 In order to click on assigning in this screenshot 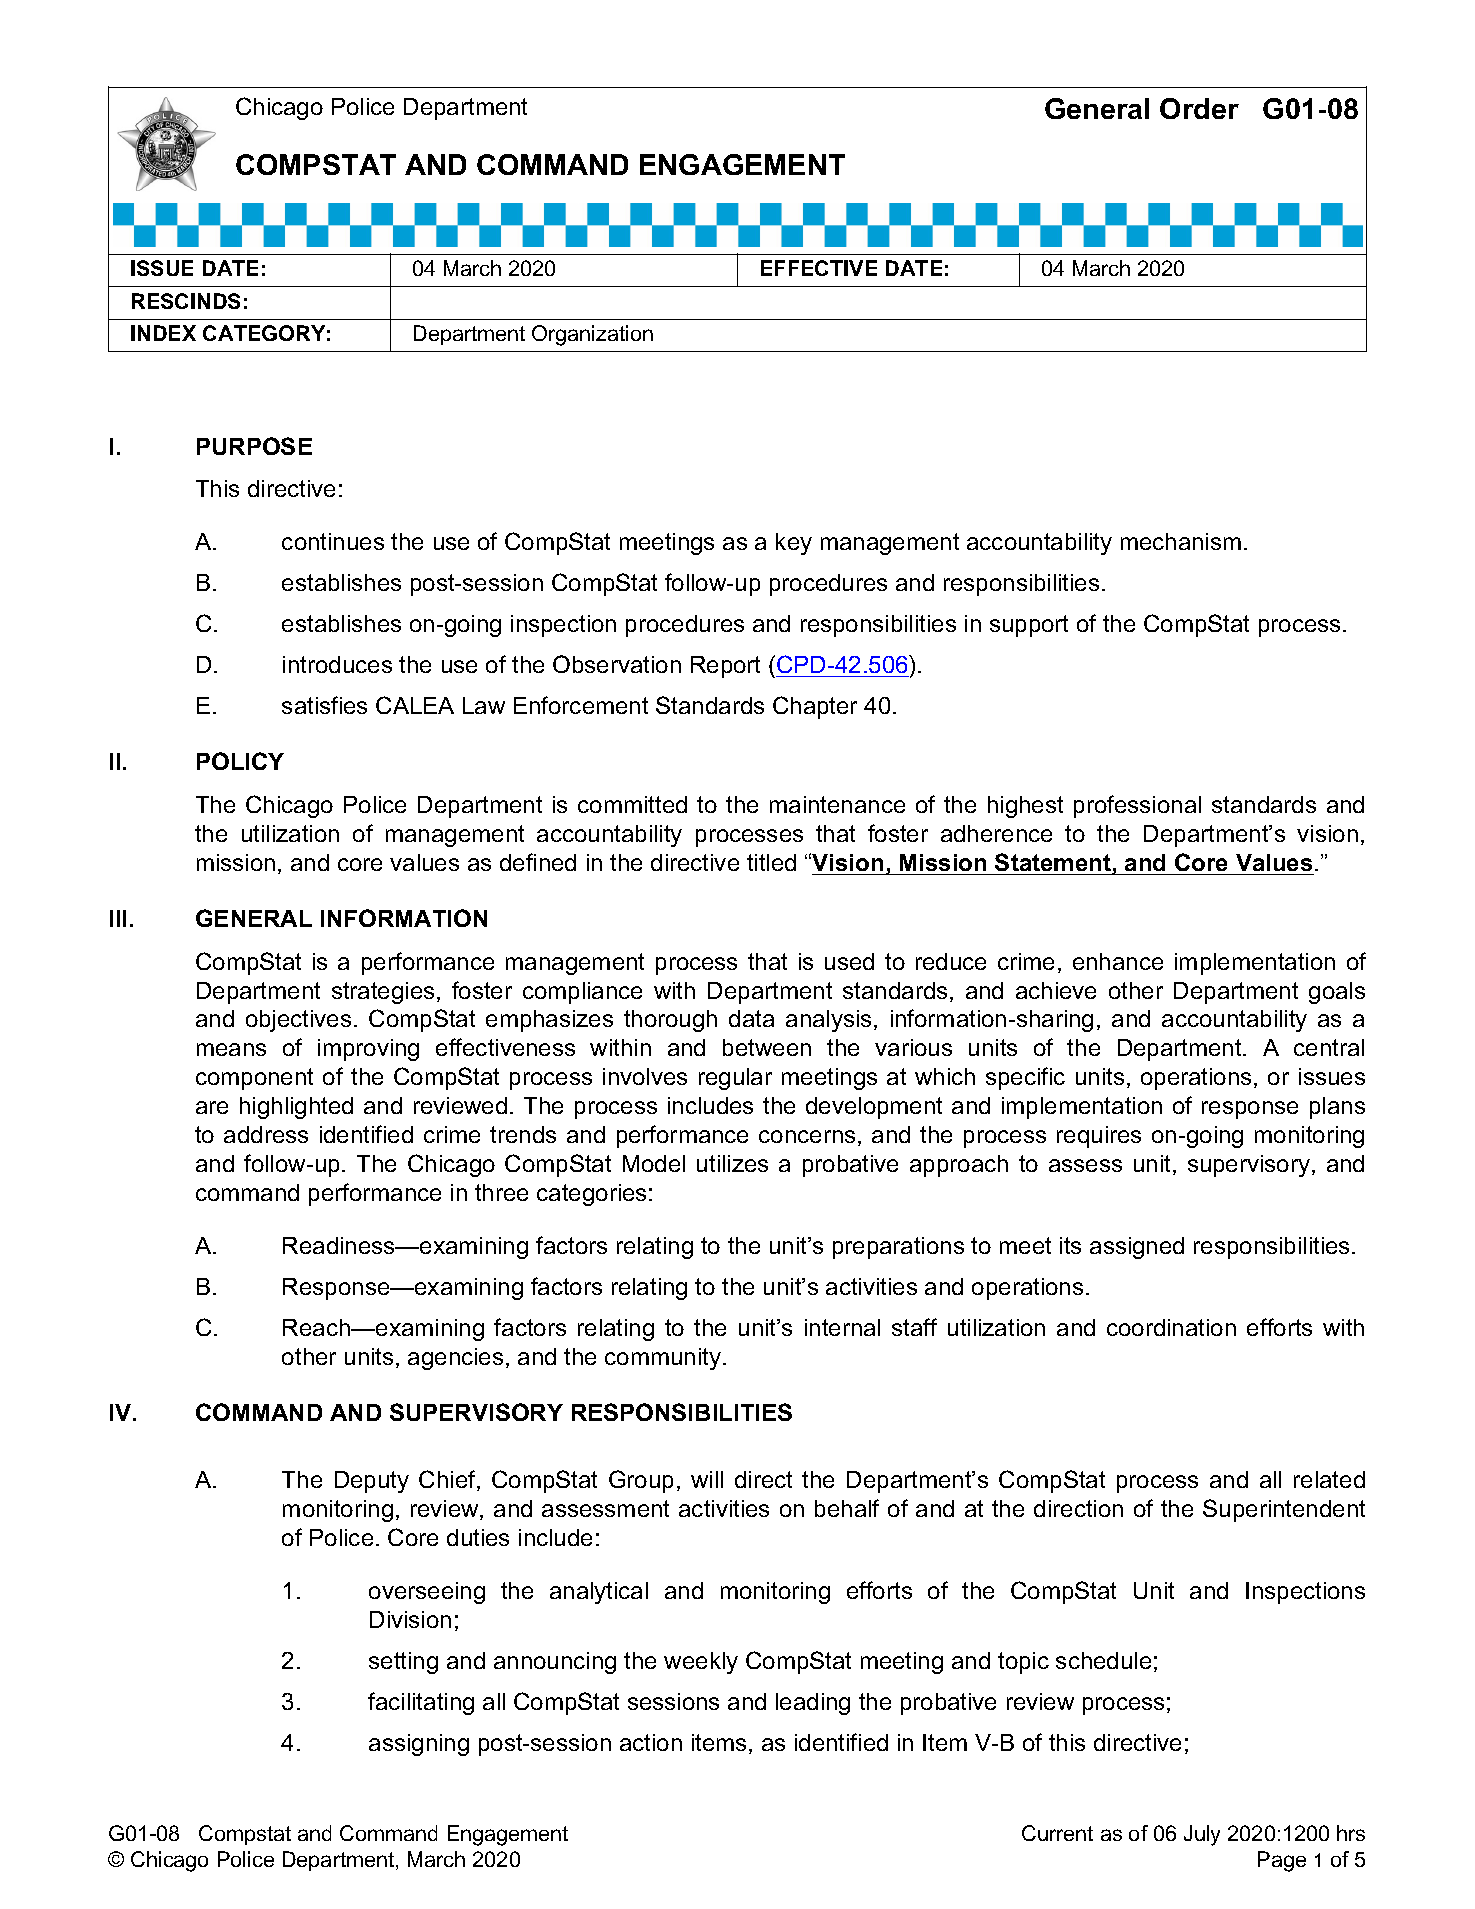, I will do `click(419, 1745)`.
